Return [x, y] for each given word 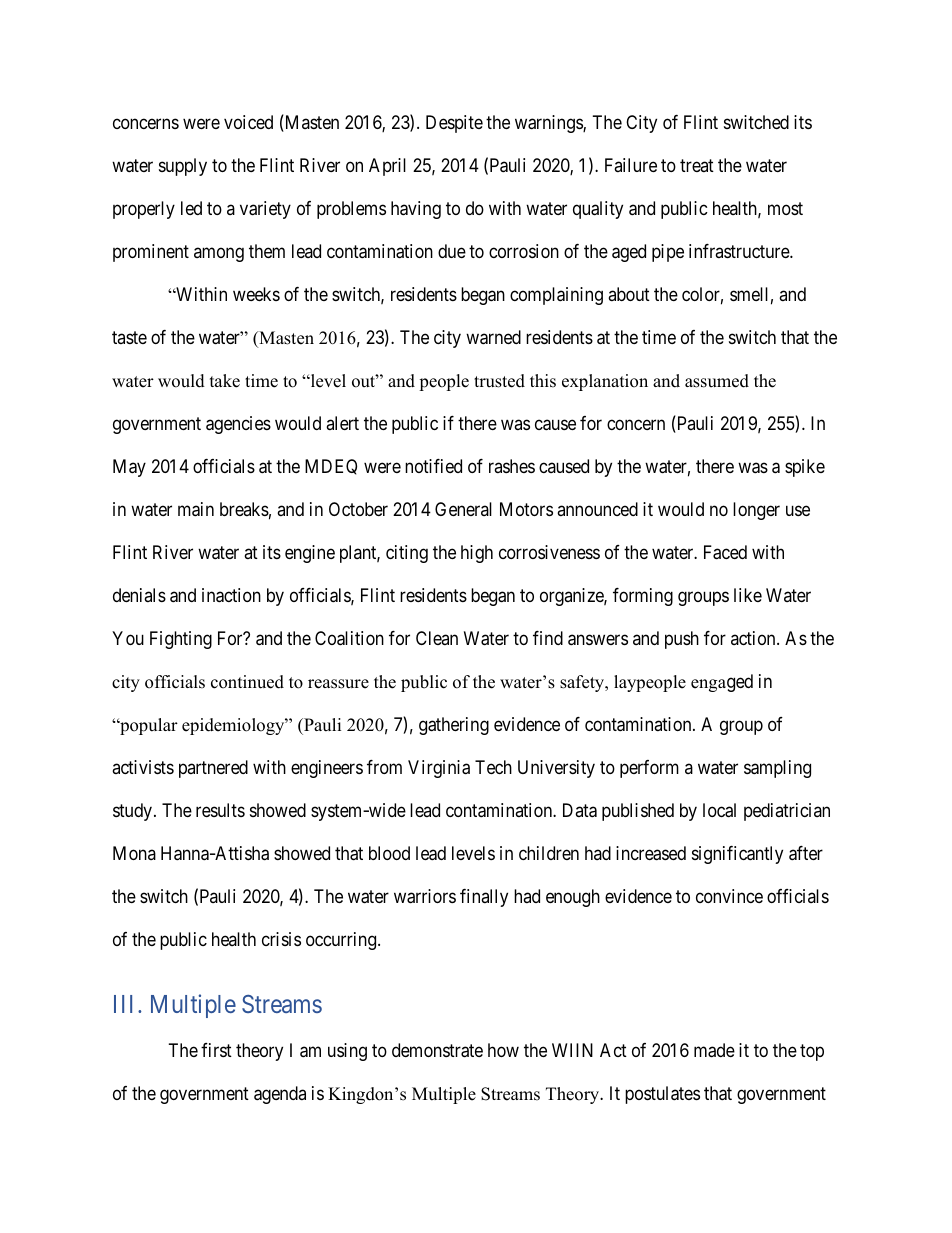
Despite [454, 124]
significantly [737, 855]
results [220, 810]
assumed [717, 381]
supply [183, 167]
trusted [499, 381]
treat [697, 165]
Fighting [181, 640]
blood [389, 853]
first [216, 1050]
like [748, 595]
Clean [437, 638]
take [225, 381]
